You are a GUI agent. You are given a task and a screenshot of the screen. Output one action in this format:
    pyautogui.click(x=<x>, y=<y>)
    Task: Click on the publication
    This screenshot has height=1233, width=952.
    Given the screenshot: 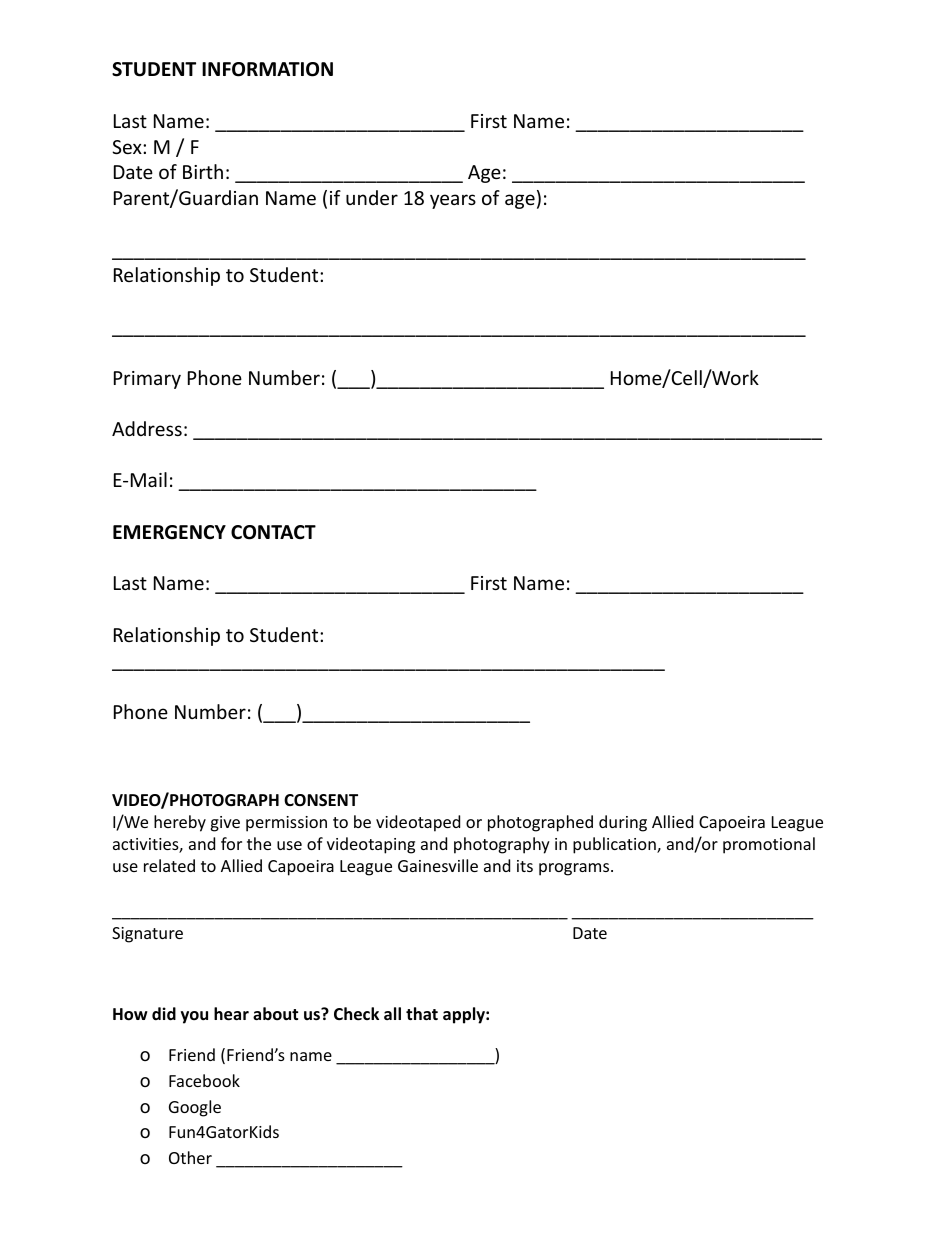 What is the action you would take?
    pyautogui.click(x=615, y=845)
